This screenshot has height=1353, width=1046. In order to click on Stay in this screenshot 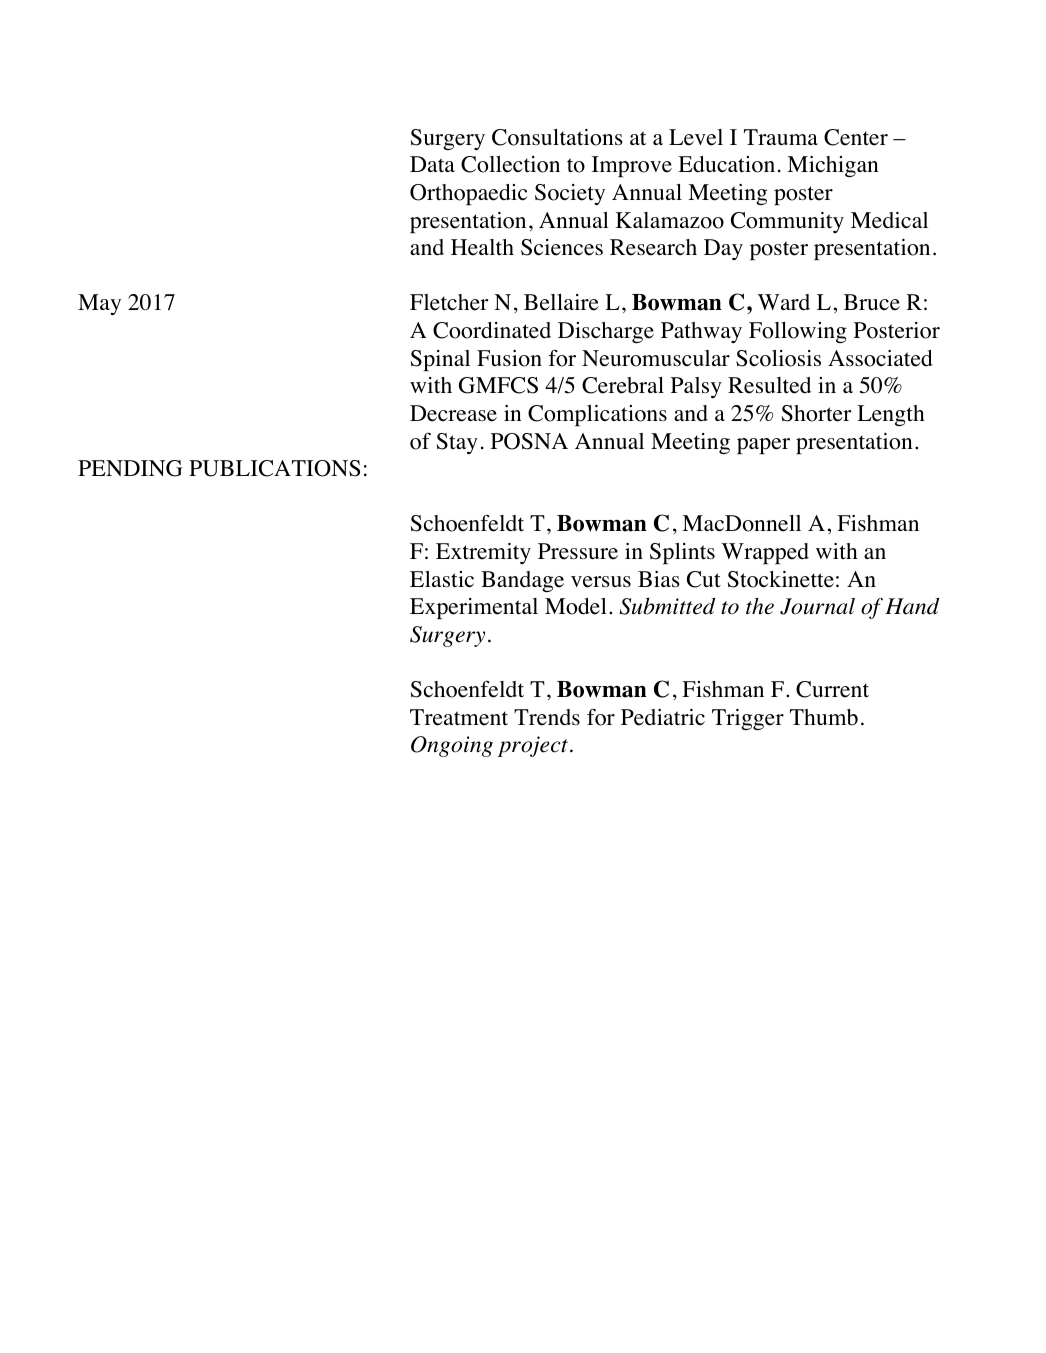, I will do `click(457, 443)`.
